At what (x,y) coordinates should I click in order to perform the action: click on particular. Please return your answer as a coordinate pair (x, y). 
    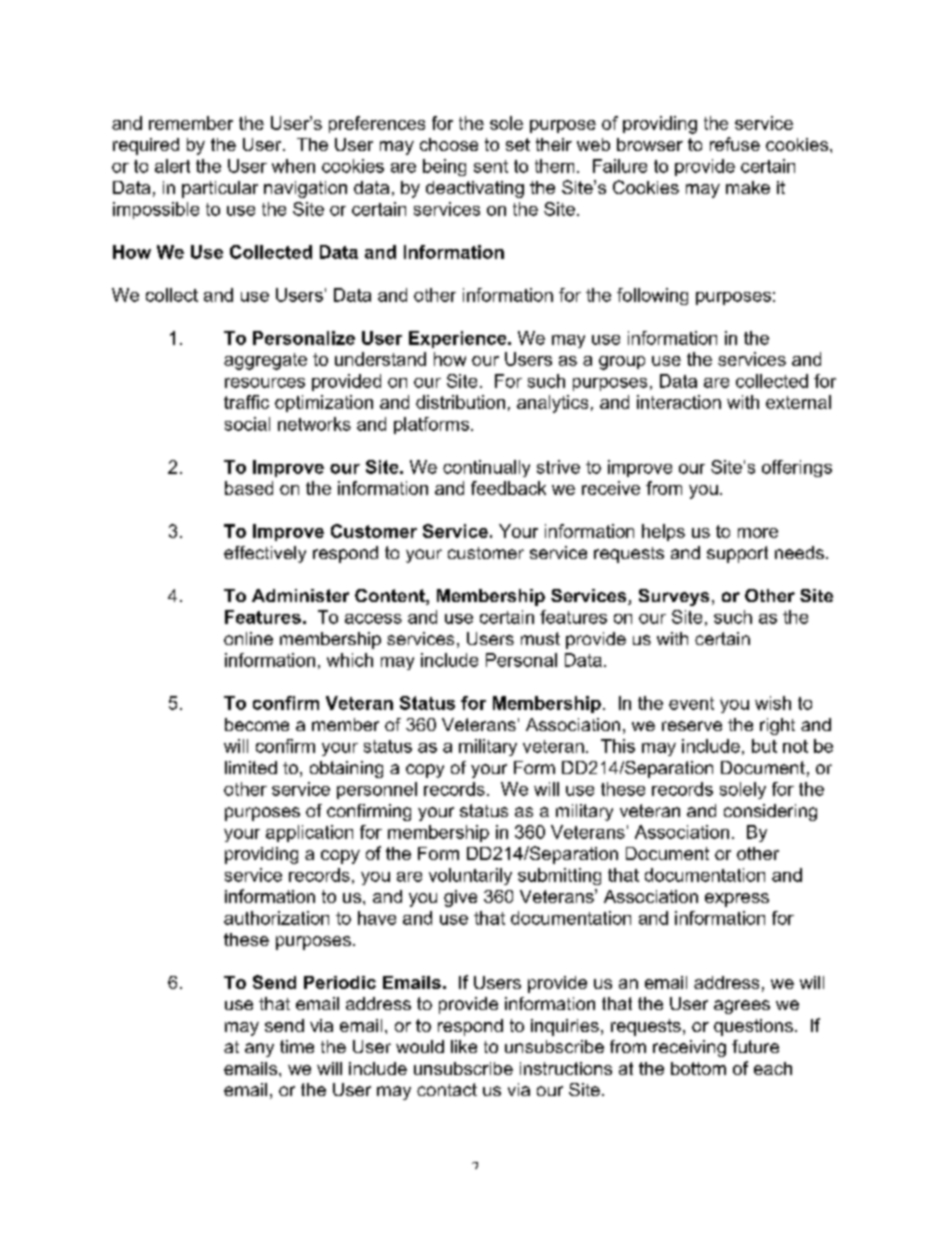
    Looking at the image, I should click on (220, 189).
